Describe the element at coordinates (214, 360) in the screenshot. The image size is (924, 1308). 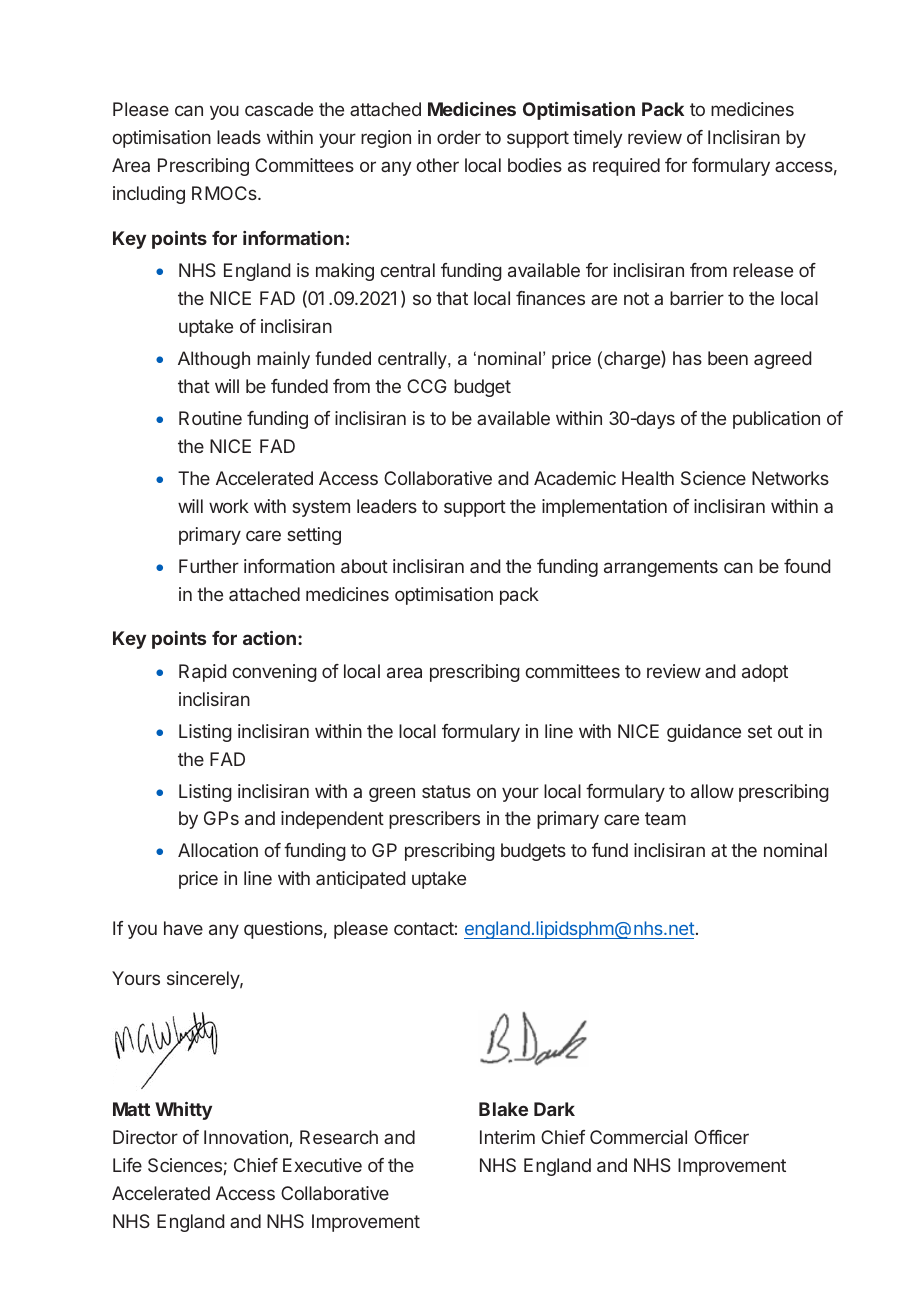
I see `Although` at that location.
